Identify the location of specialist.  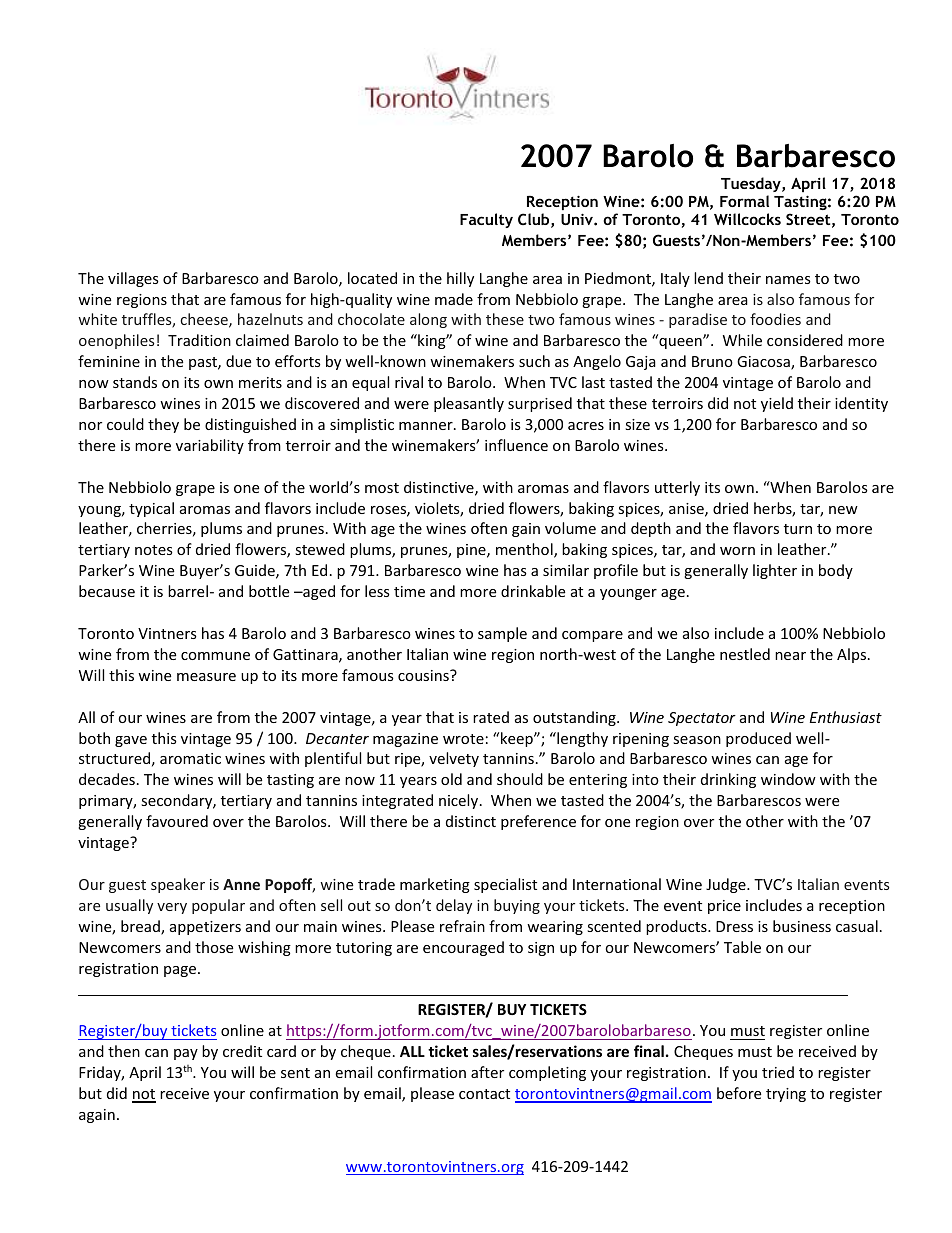
(505, 885).
